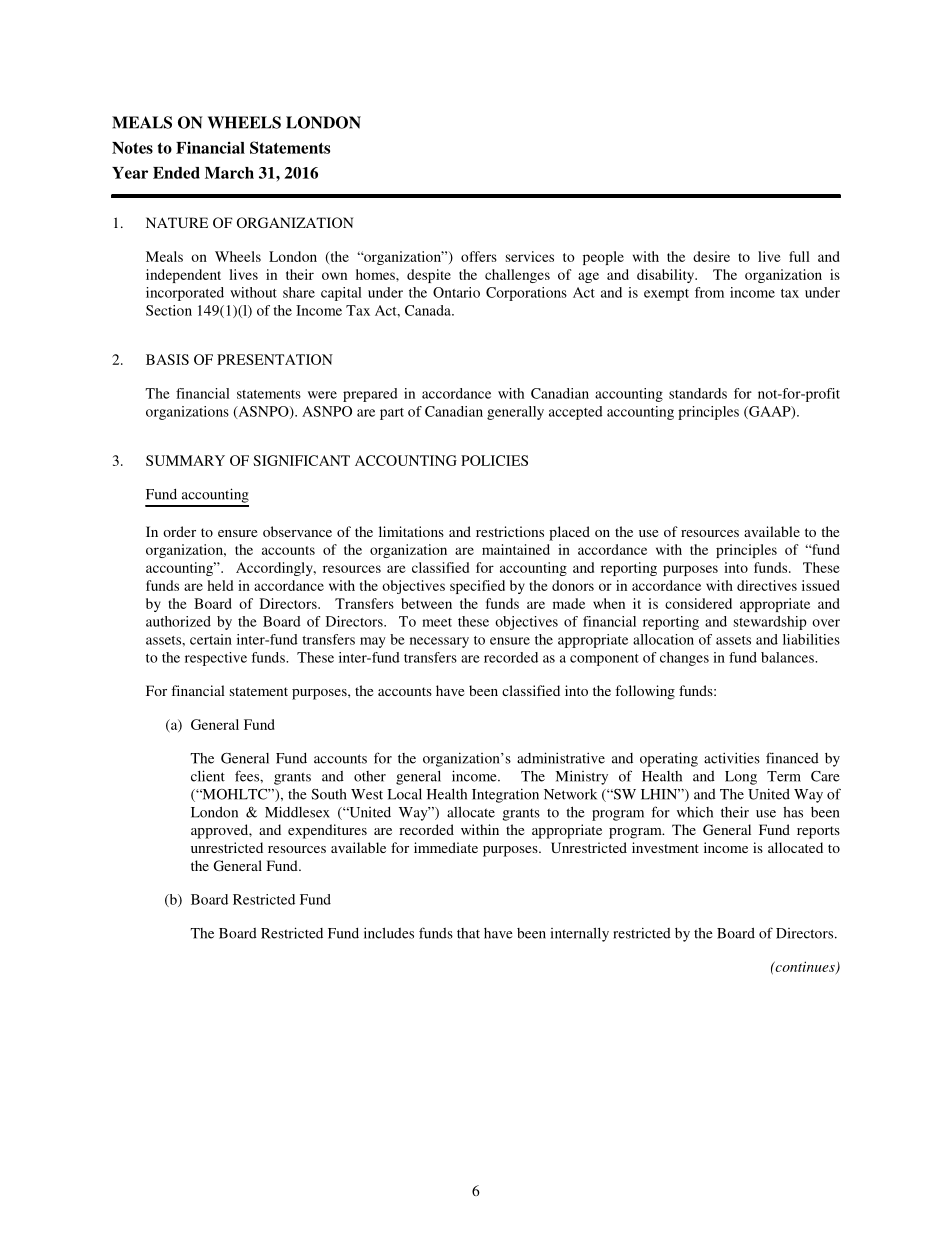  Describe the element at coordinates (711, 256) in the screenshot. I see `desire` at that location.
